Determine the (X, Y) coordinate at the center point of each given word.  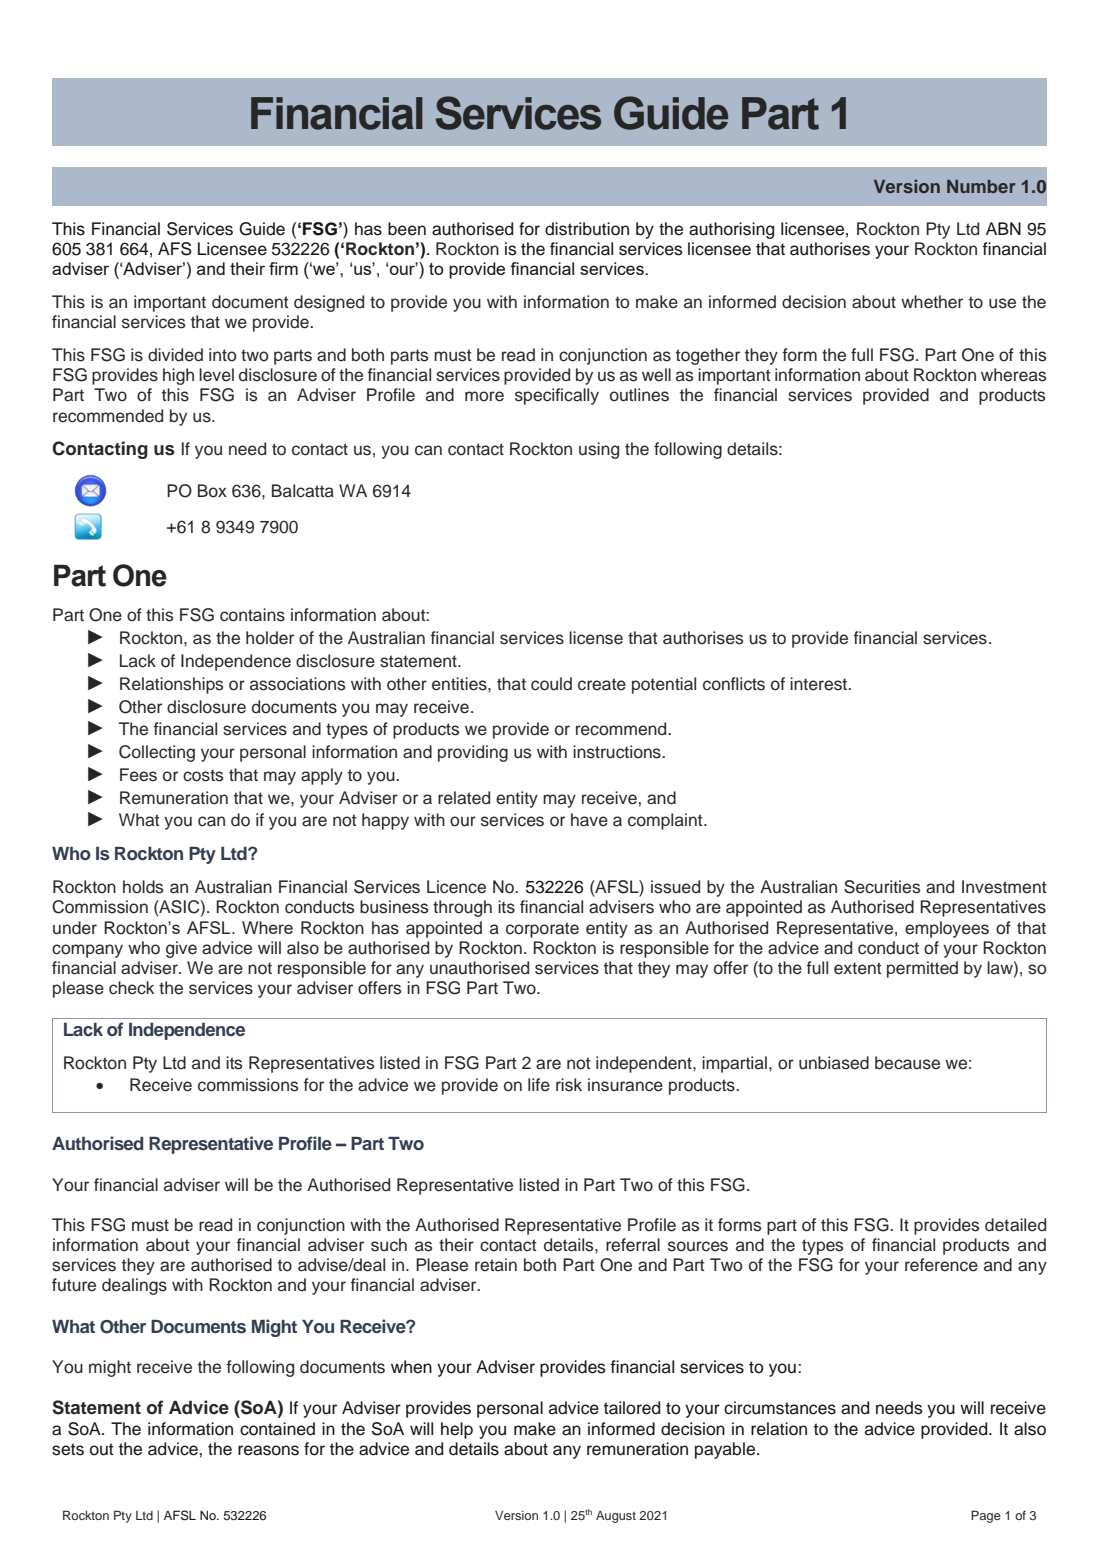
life (539, 1085)
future (74, 1285)
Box (212, 491)
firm (283, 268)
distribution (587, 229)
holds (143, 887)
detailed (1015, 1225)
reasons (268, 1450)
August (616, 1517)
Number (981, 186)
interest (820, 684)
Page (986, 1516)
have (589, 820)
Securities (882, 887)
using (599, 450)
